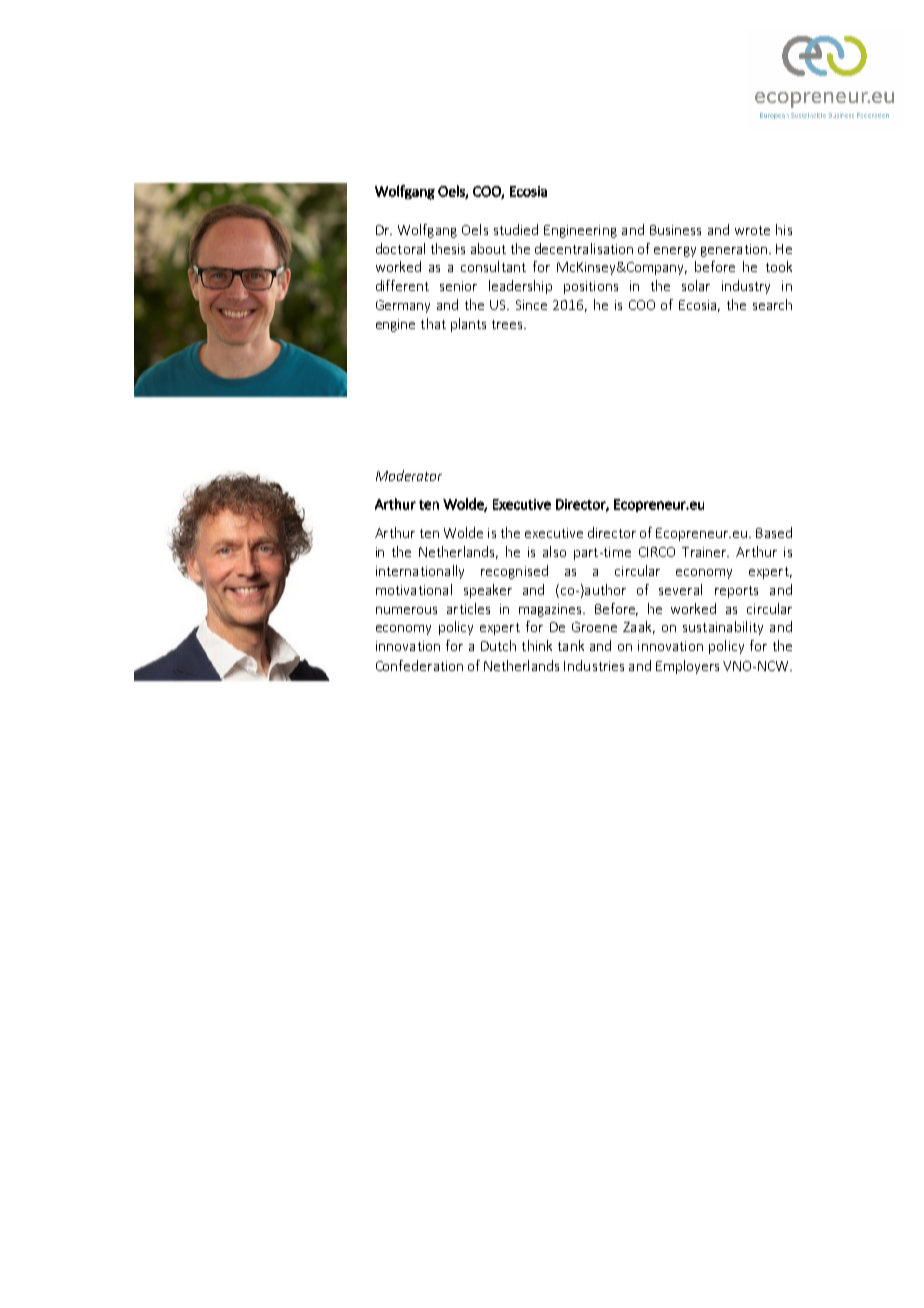  I want to click on thesis, so click(448, 248).
